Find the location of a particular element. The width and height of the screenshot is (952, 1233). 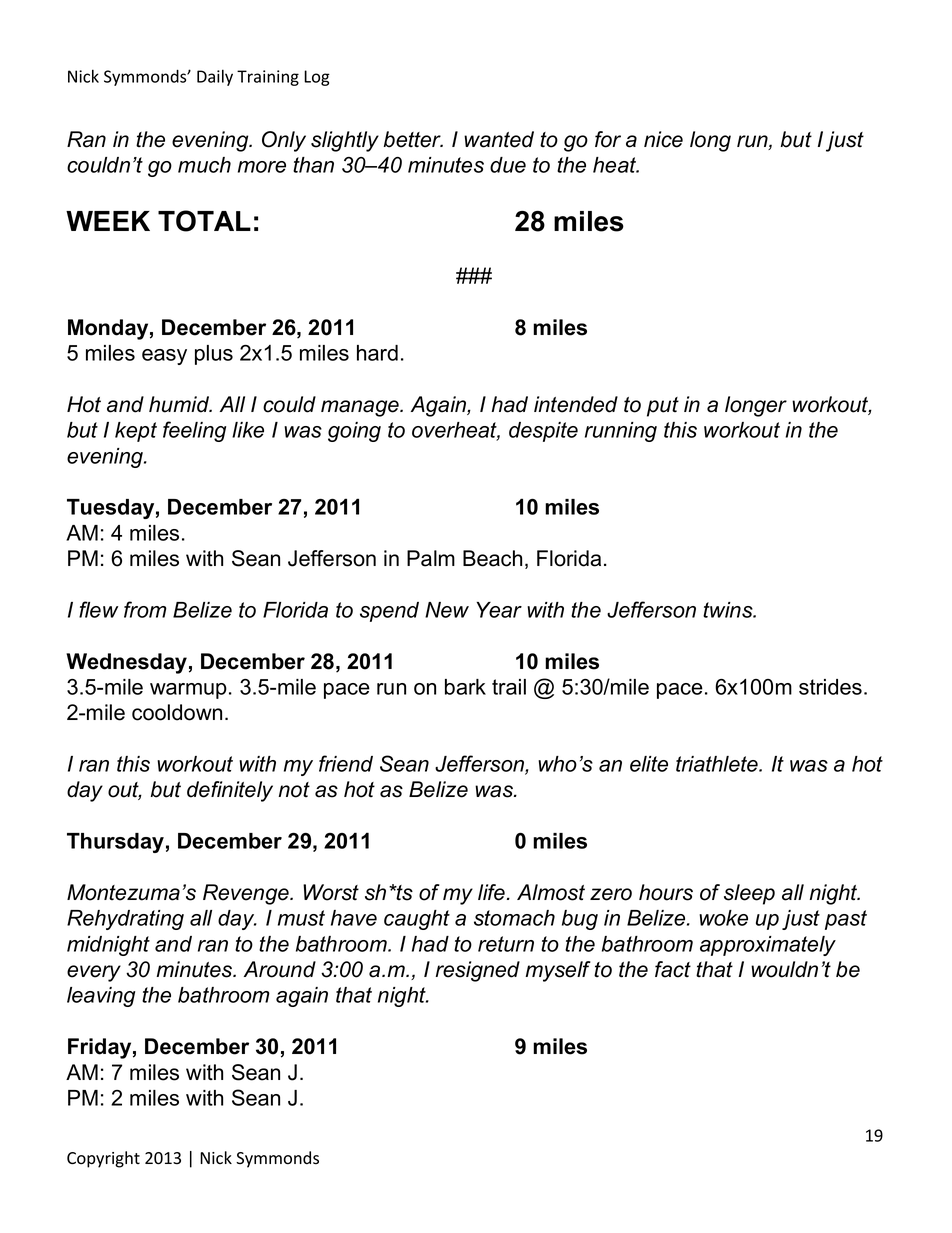

Copyright is located at coordinates (103, 1159).
